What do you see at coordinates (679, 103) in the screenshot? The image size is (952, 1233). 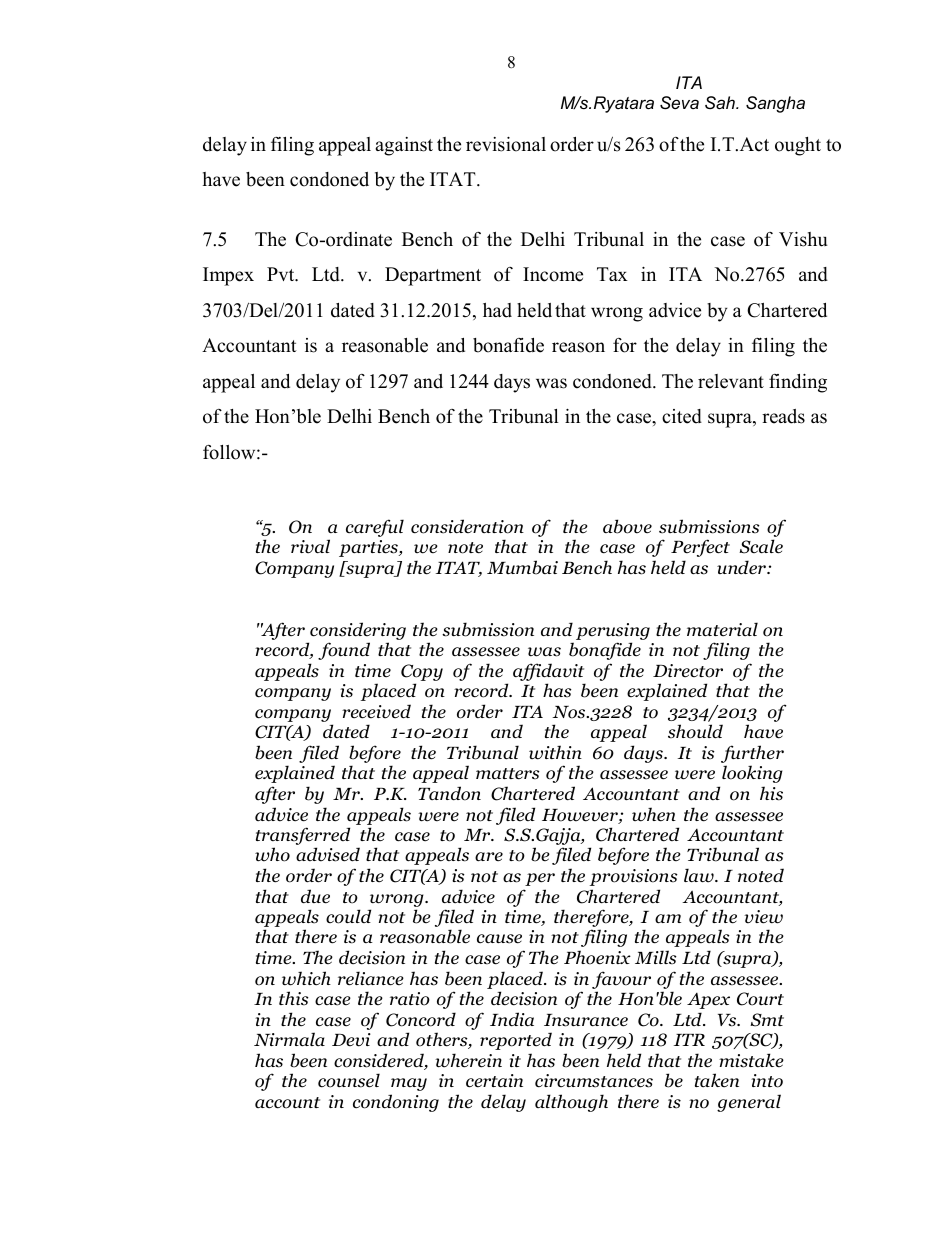 I see `Seva` at bounding box center [679, 103].
